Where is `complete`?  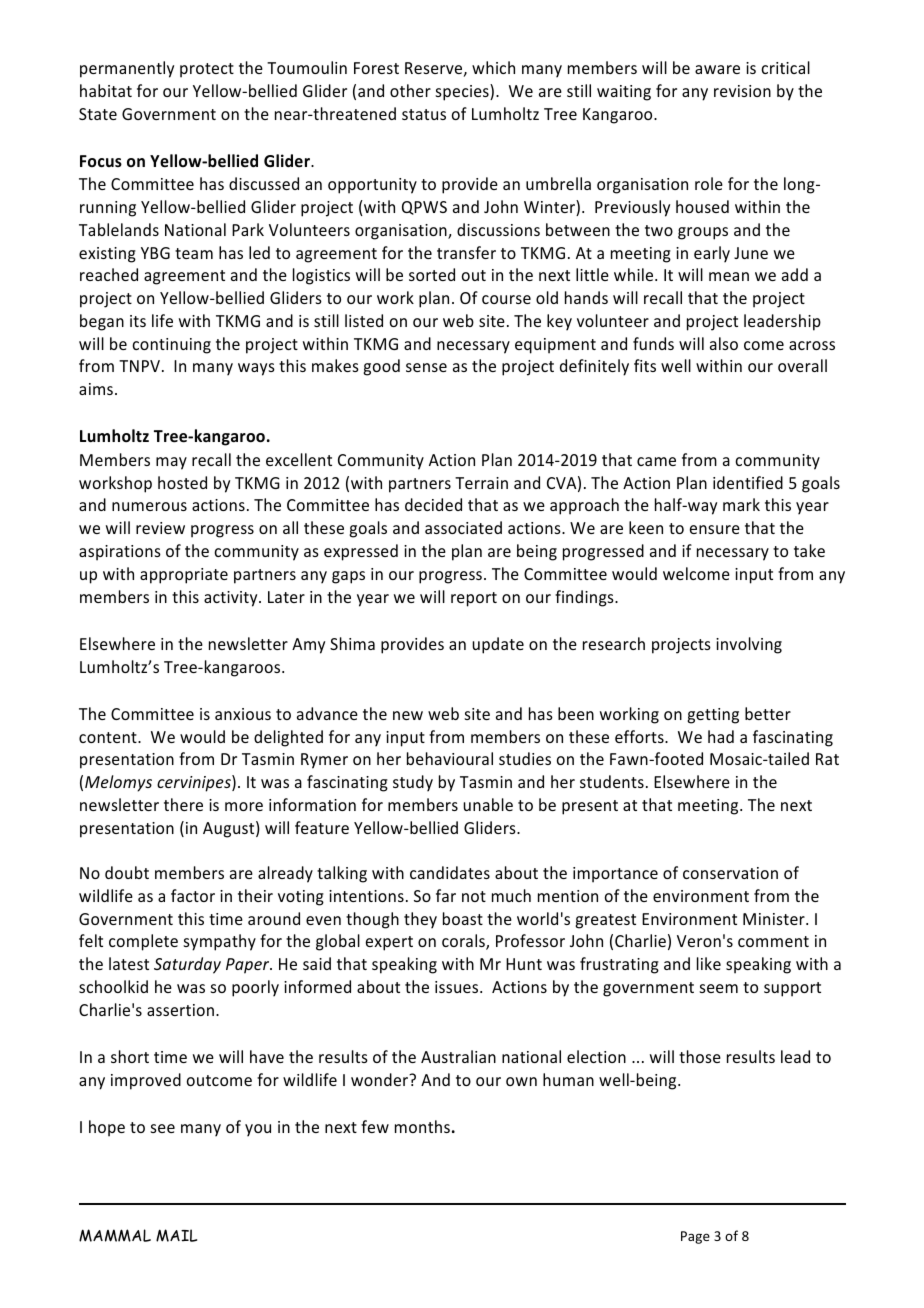 complete is located at coordinates (143, 942).
